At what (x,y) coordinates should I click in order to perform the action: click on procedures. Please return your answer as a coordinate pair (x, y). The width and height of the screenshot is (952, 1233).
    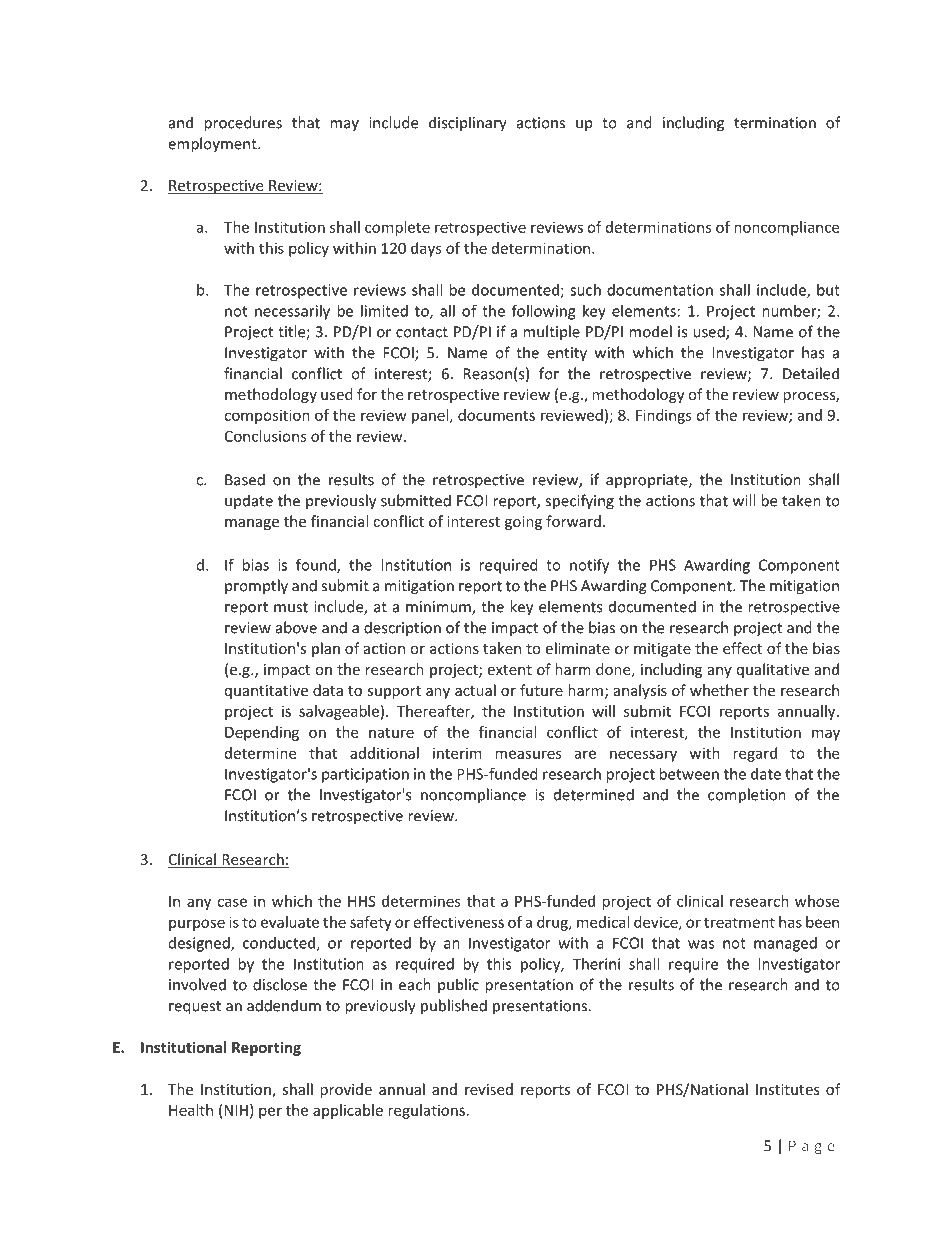
    Looking at the image, I should click on (243, 124).
